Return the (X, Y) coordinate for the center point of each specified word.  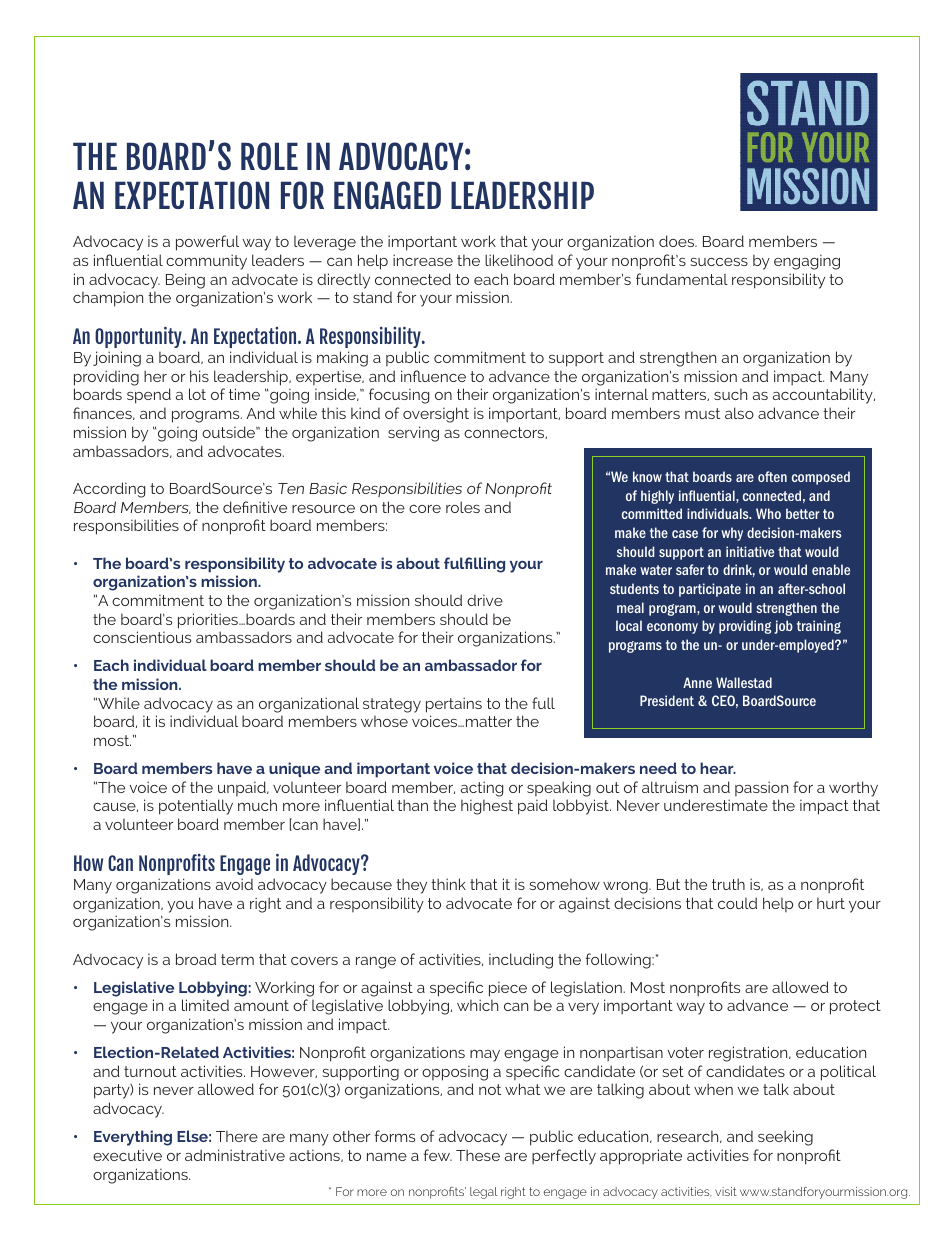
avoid (234, 884)
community (206, 262)
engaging (807, 262)
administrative (235, 1155)
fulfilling (474, 565)
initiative (750, 551)
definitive (255, 507)
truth (728, 884)
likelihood (519, 260)
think (448, 884)
